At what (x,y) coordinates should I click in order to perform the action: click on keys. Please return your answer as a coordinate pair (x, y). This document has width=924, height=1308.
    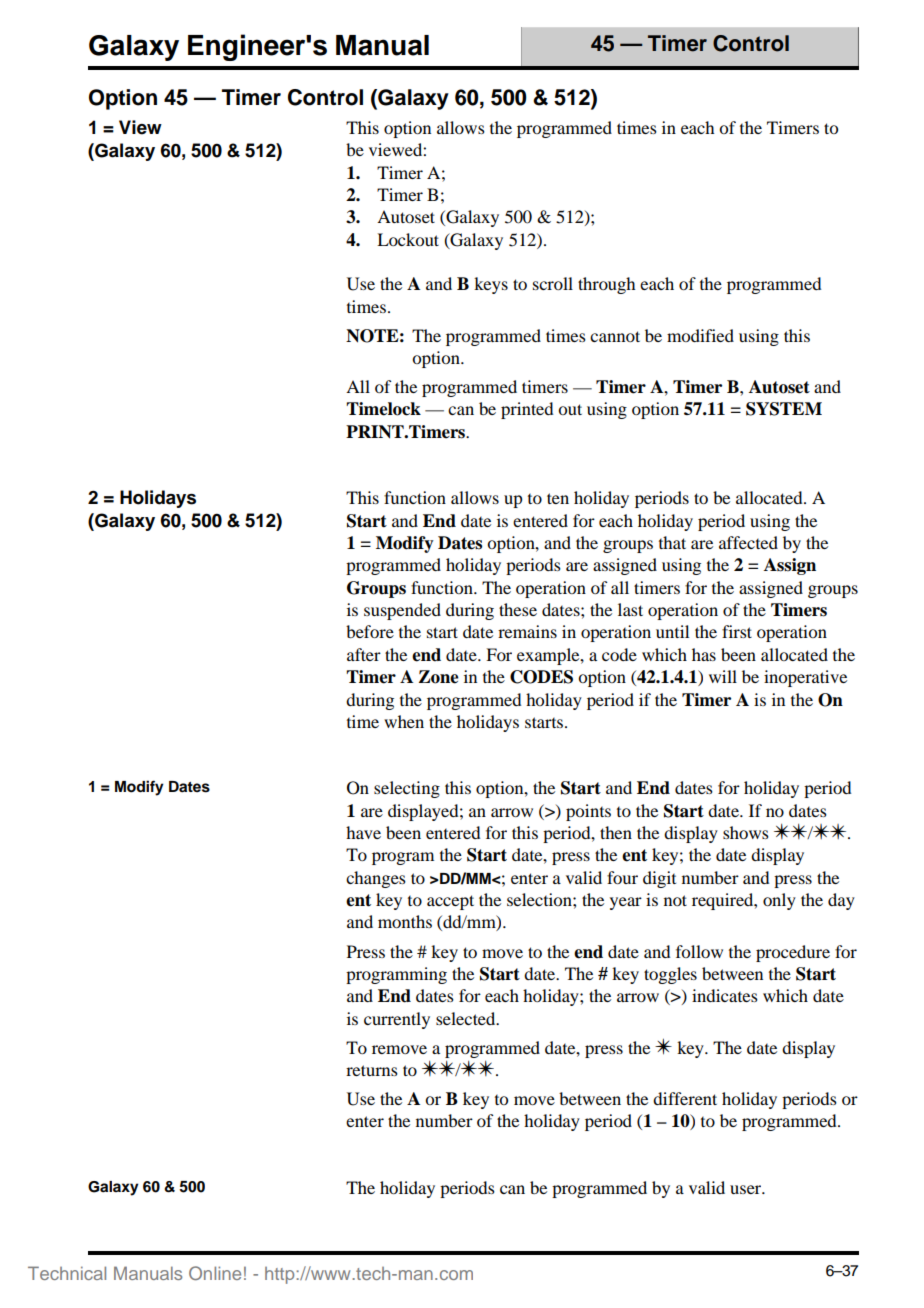
    Looking at the image, I should click on (491, 285).
